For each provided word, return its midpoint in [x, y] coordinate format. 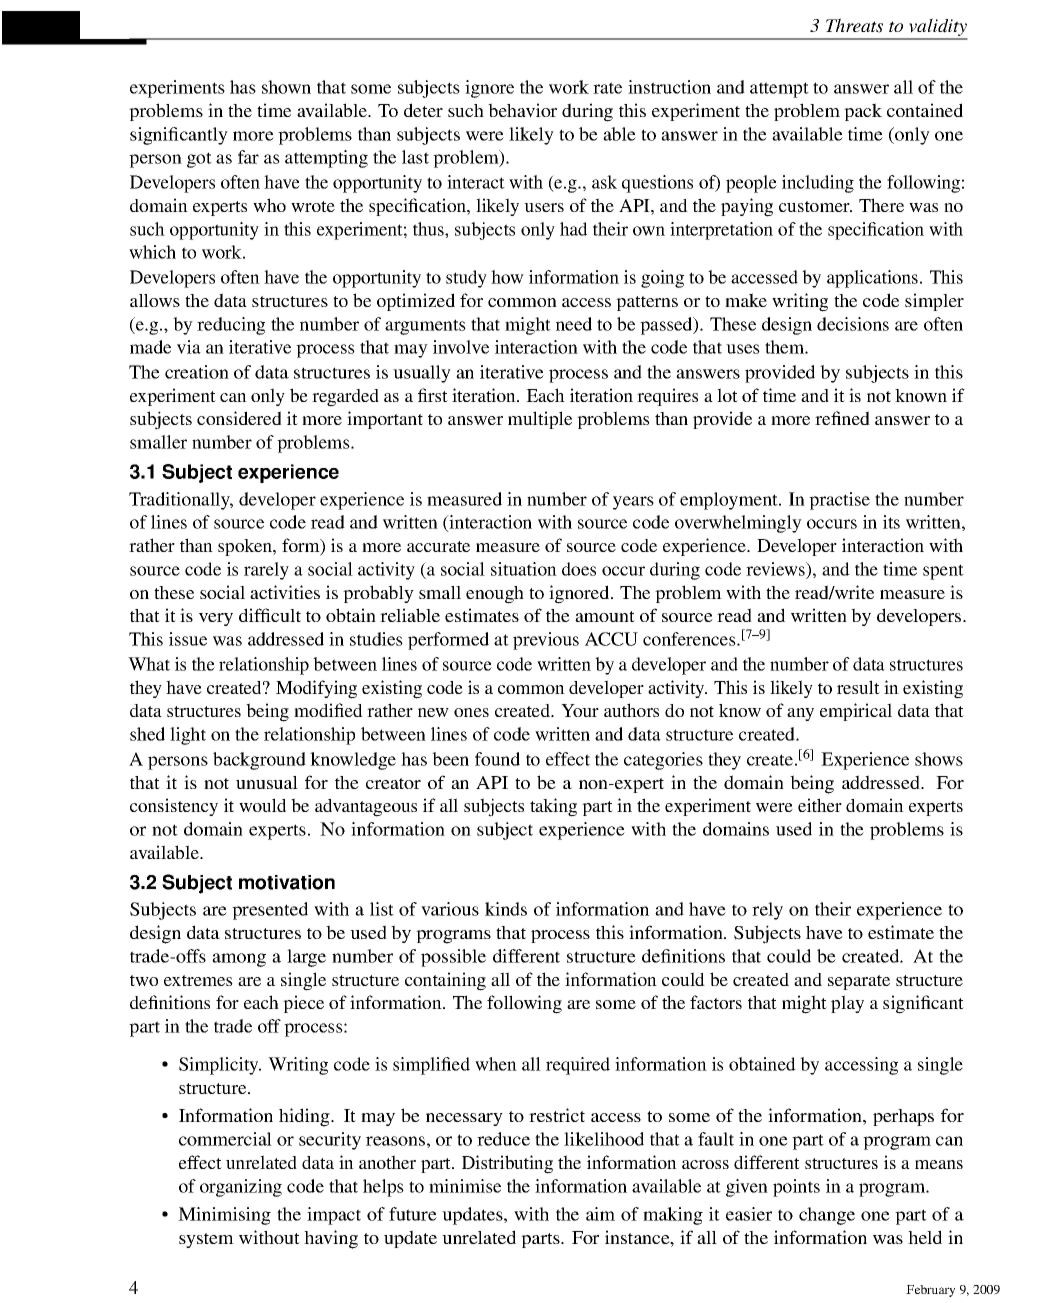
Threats [854, 25]
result [858, 687]
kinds [506, 909]
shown [286, 87]
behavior [522, 110]
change [827, 1216]
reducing [231, 326]
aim [600, 1214]
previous [546, 641]
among [239, 960]
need [574, 324]
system [206, 1240]
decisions [853, 324]
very [216, 619]
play [847, 1004]
